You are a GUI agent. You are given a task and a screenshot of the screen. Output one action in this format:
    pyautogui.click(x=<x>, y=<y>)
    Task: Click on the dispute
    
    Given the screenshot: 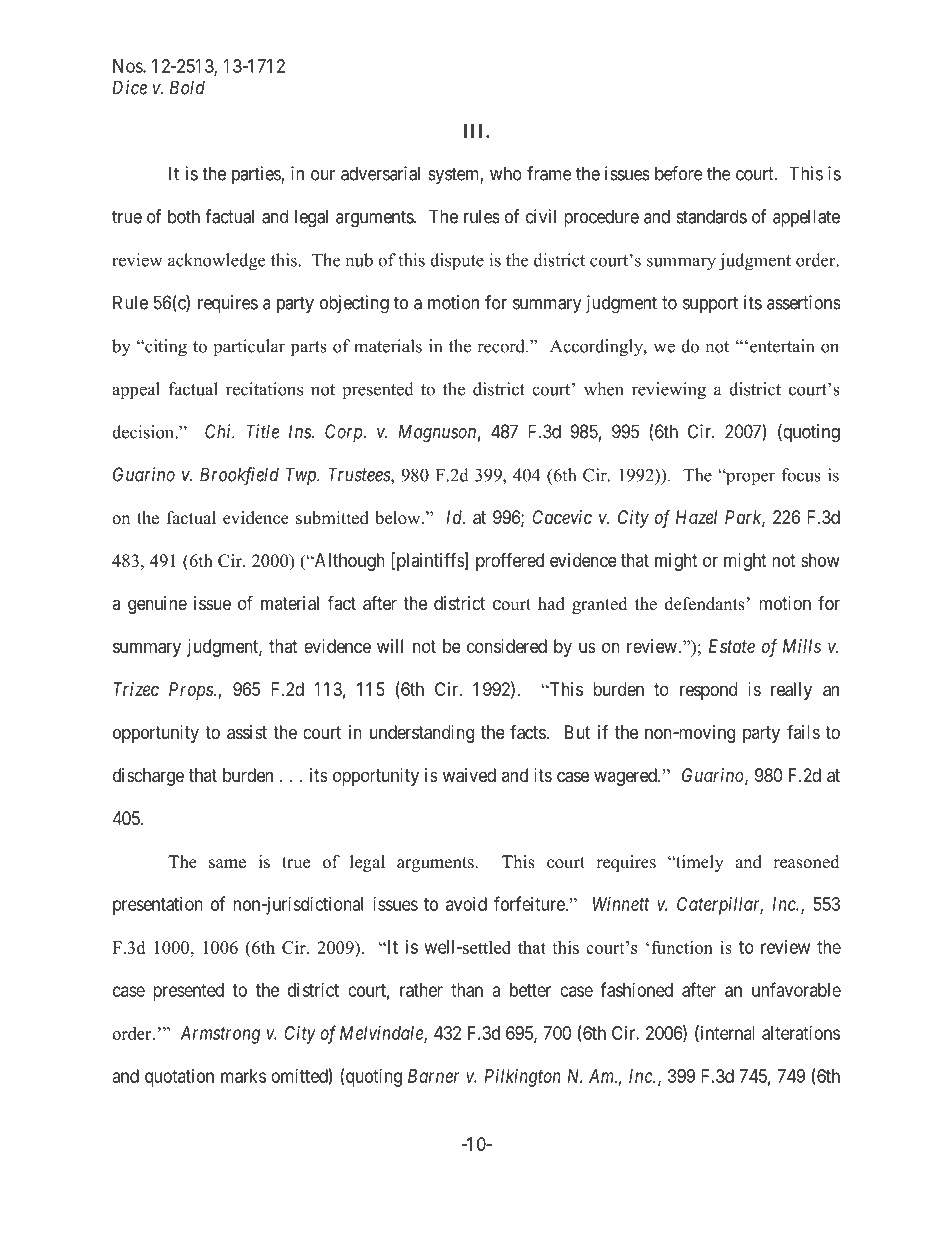 What is the action you would take?
    pyautogui.click(x=457, y=261)
